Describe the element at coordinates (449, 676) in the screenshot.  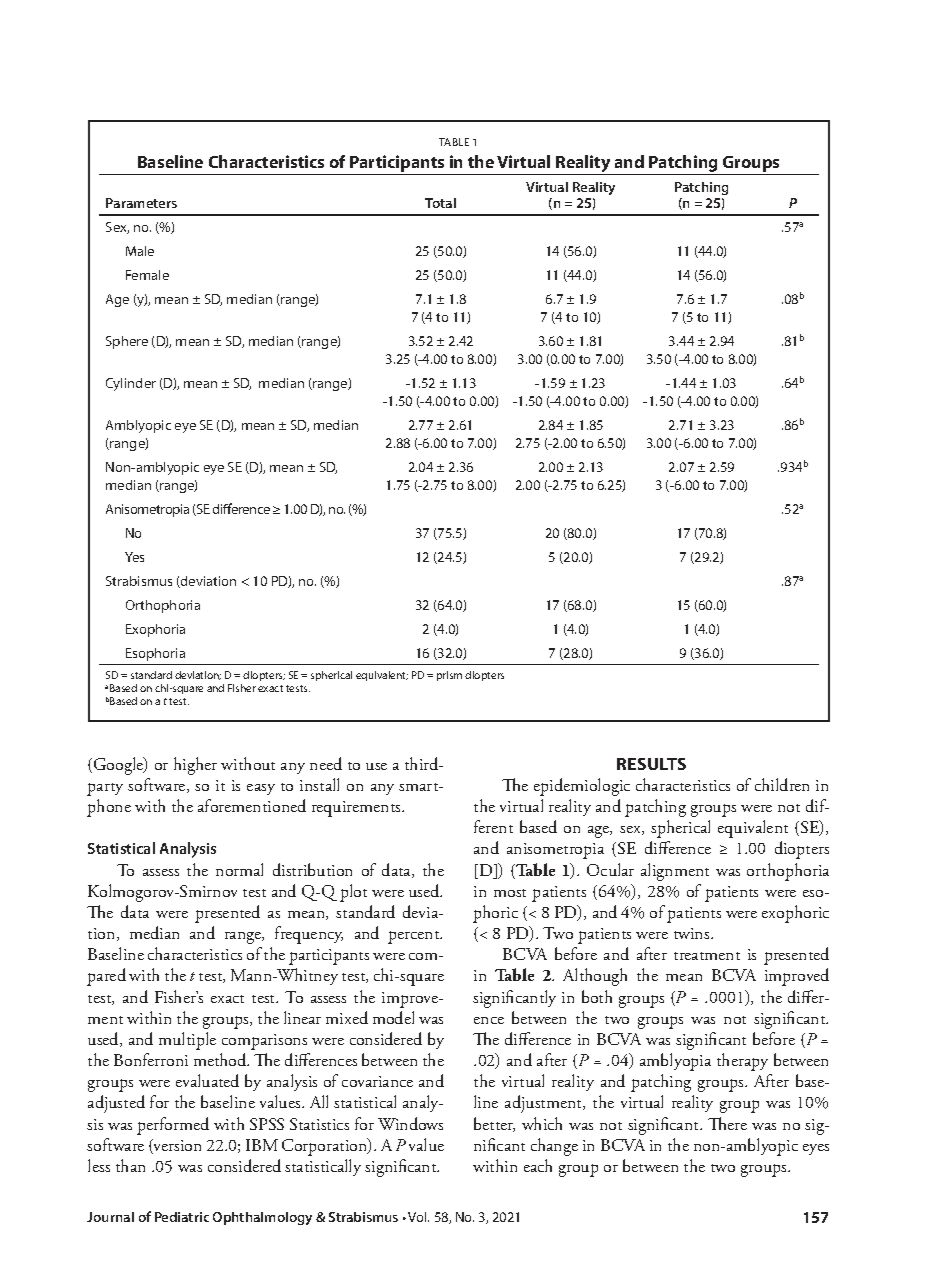
I see `prism` at that location.
